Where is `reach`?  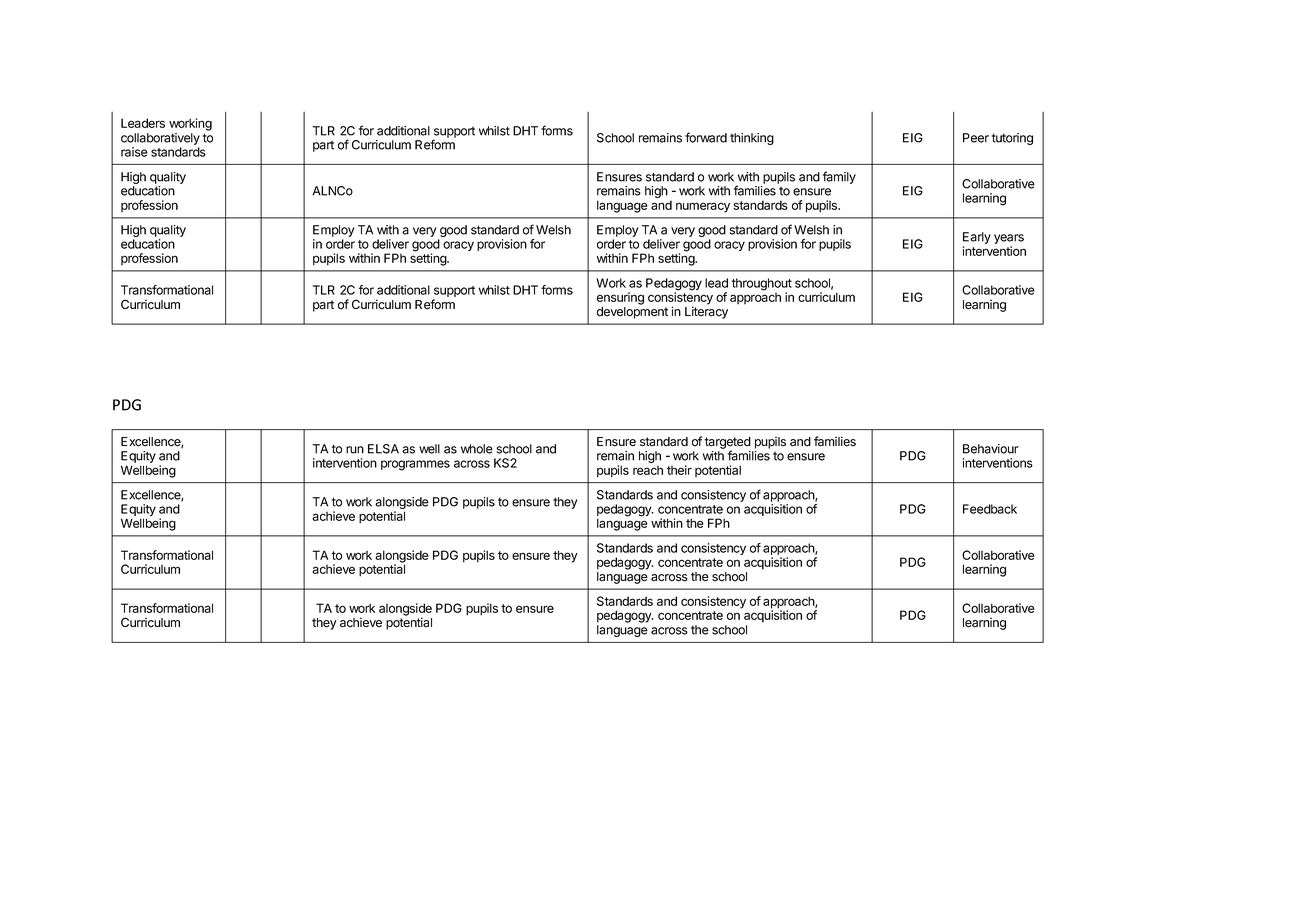
reach is located at coordinates (648, 470).
